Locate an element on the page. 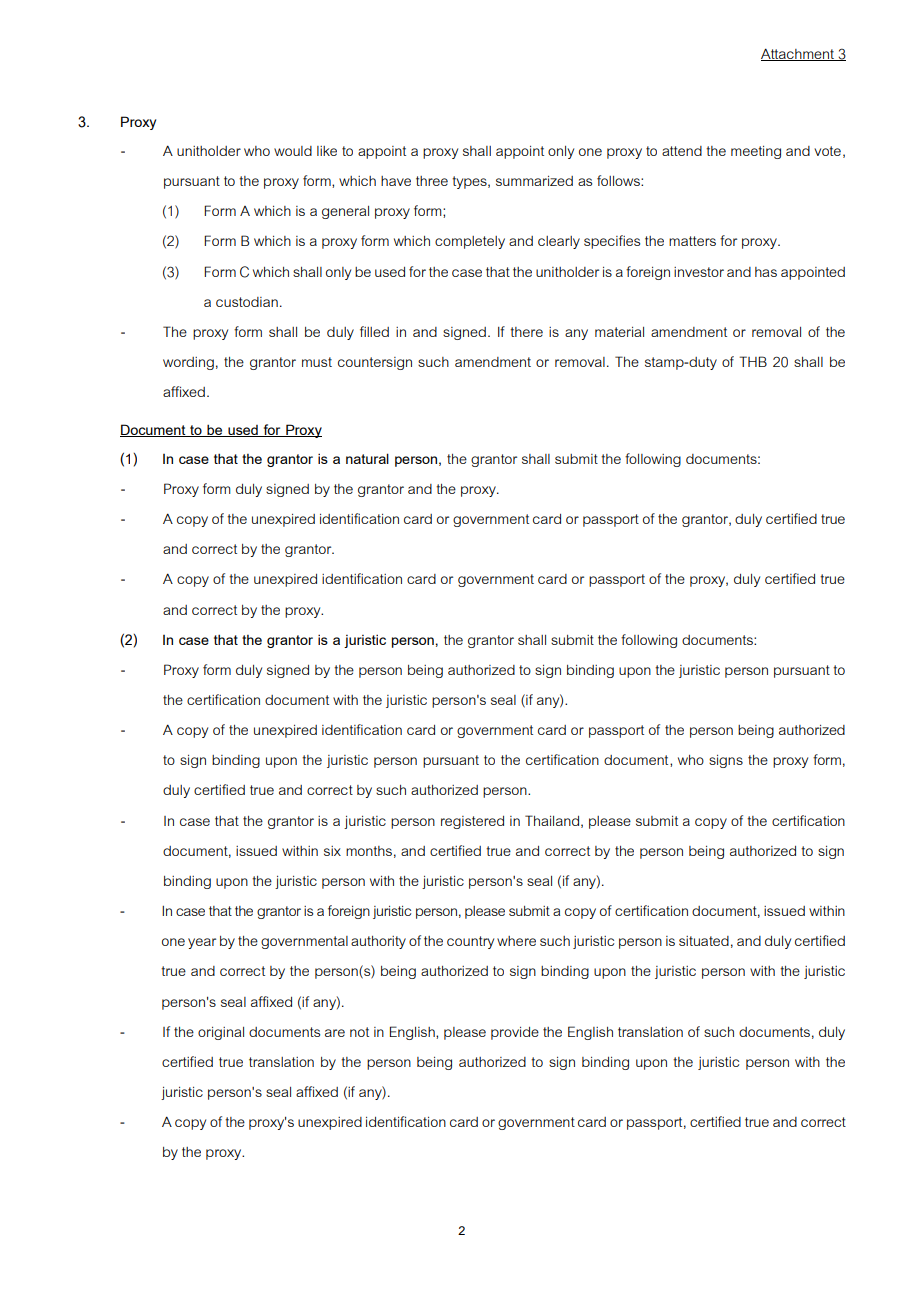  registered is located at coordinates (472, 822).
